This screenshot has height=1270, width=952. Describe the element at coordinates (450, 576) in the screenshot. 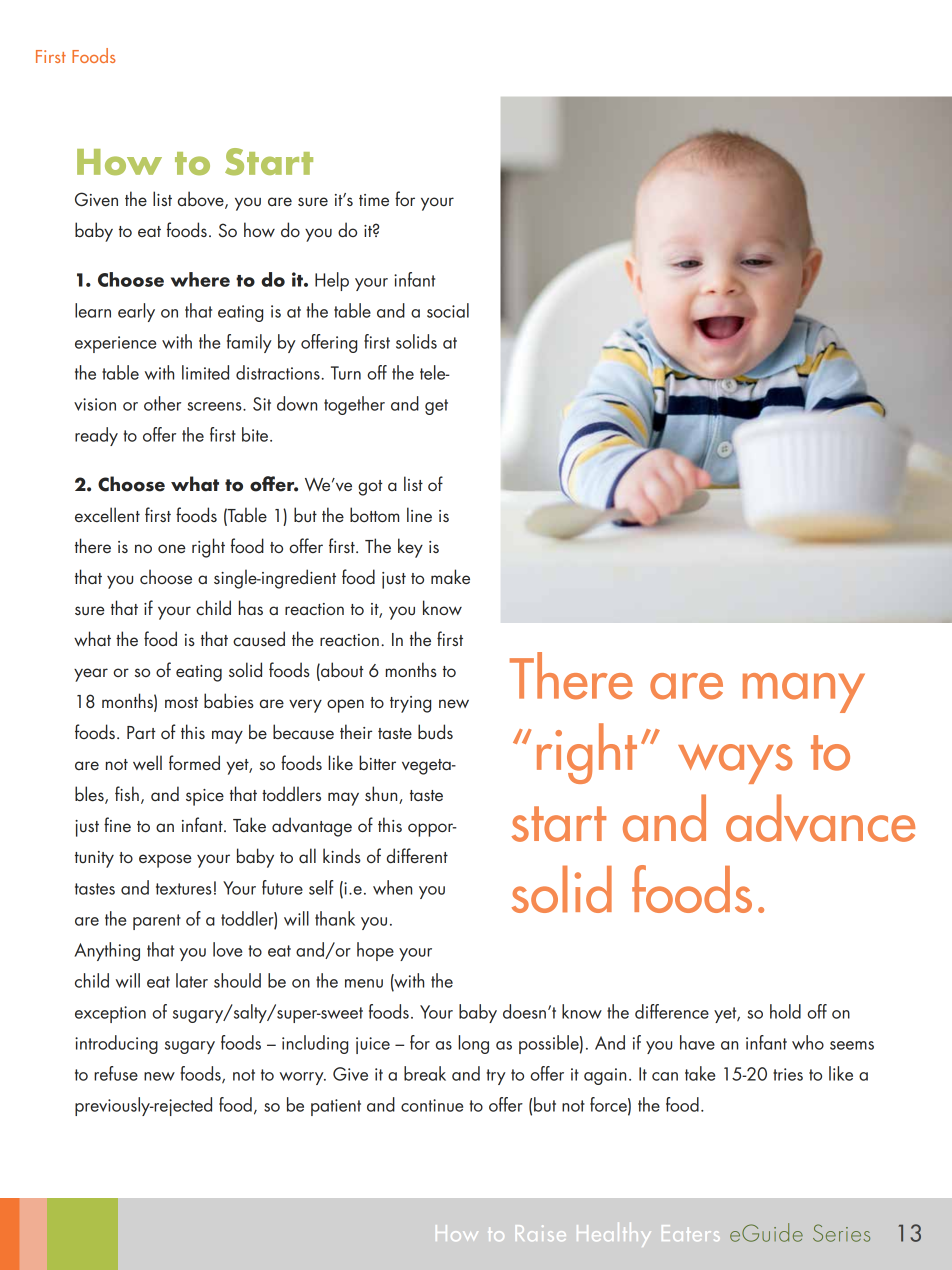

I see `make` at that location.
